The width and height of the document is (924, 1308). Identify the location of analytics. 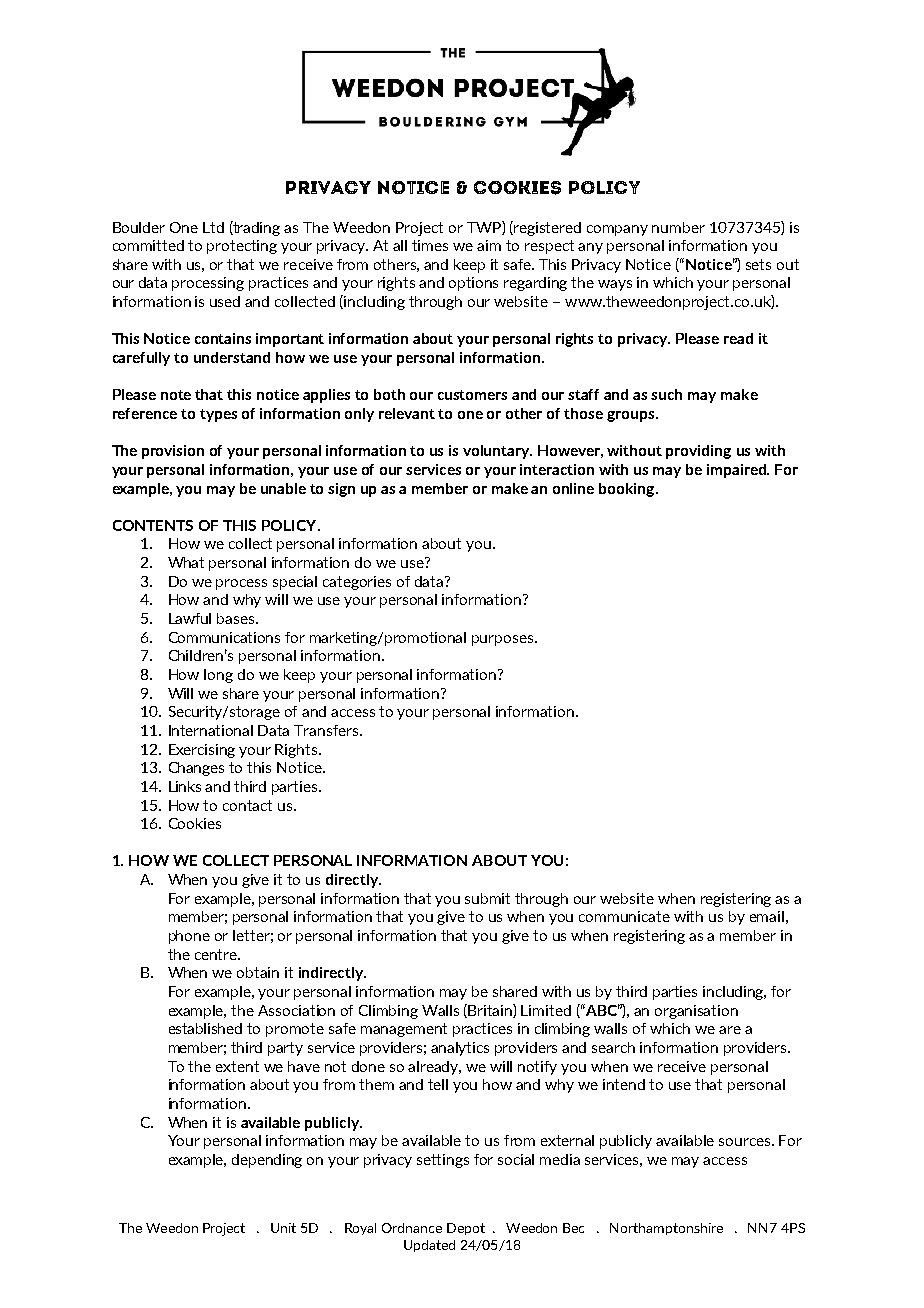
(460, 1049).
